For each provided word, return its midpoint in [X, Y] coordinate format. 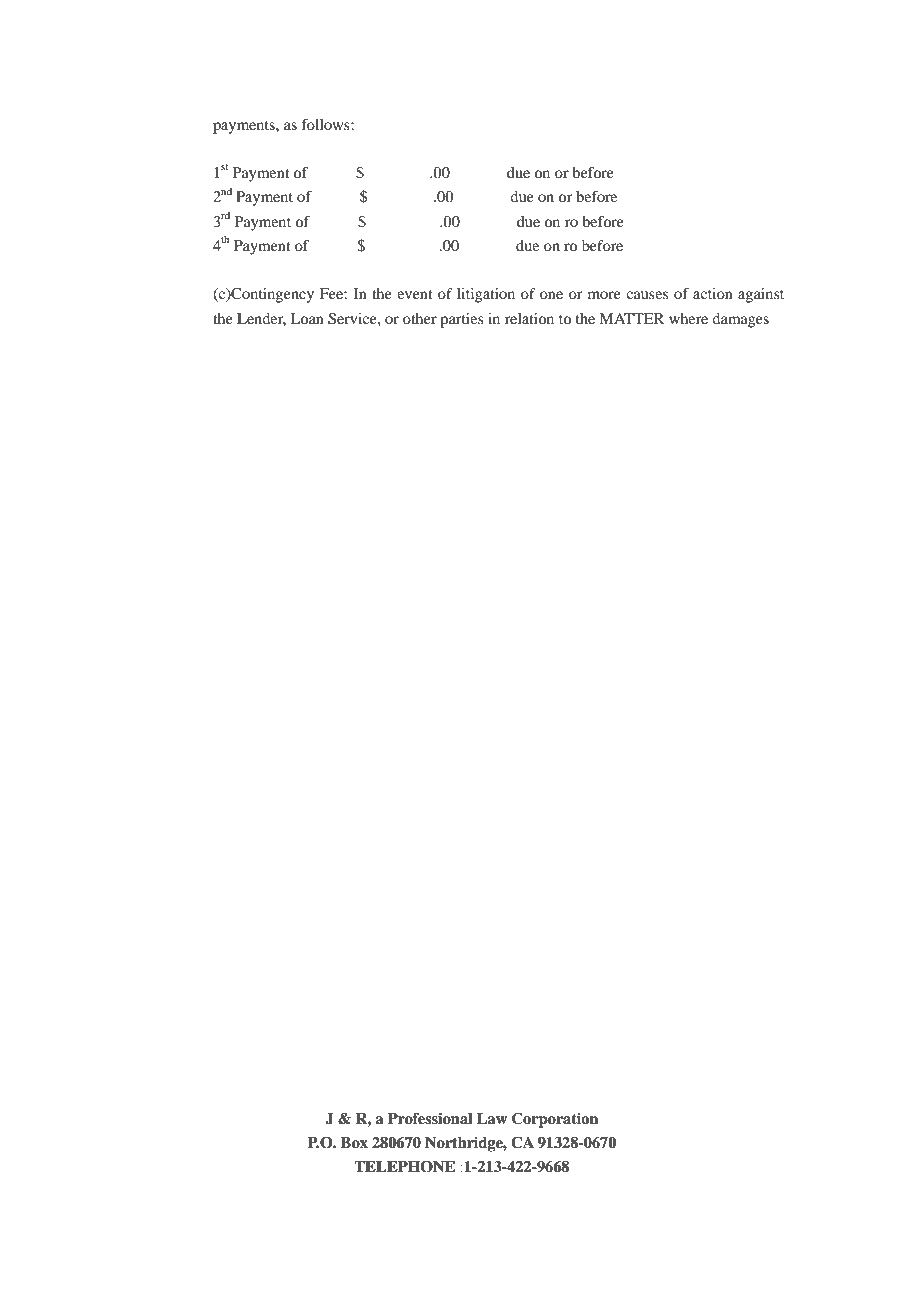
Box [354, 1143]
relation [529, 318]
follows [327, 124]
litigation [486, 295]
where [688, 318]
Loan [307, 318]
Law [492, 1119]
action [713, 293]
